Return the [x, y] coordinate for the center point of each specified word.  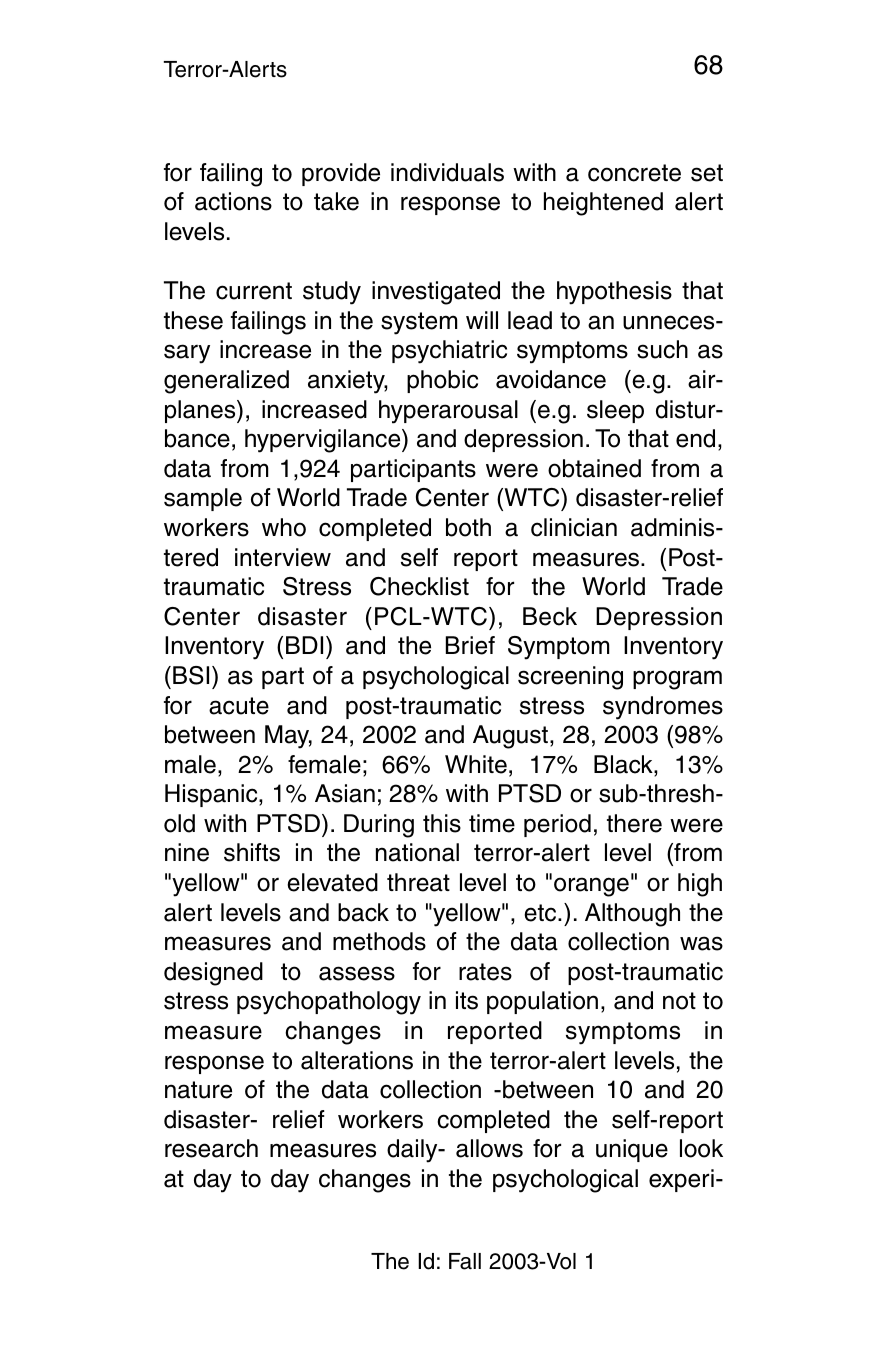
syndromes [663, 708]
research [211, 1148]
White [476, 764]
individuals [447, 172]
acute [239, 706]
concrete [634, 173]
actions [233, 201]
